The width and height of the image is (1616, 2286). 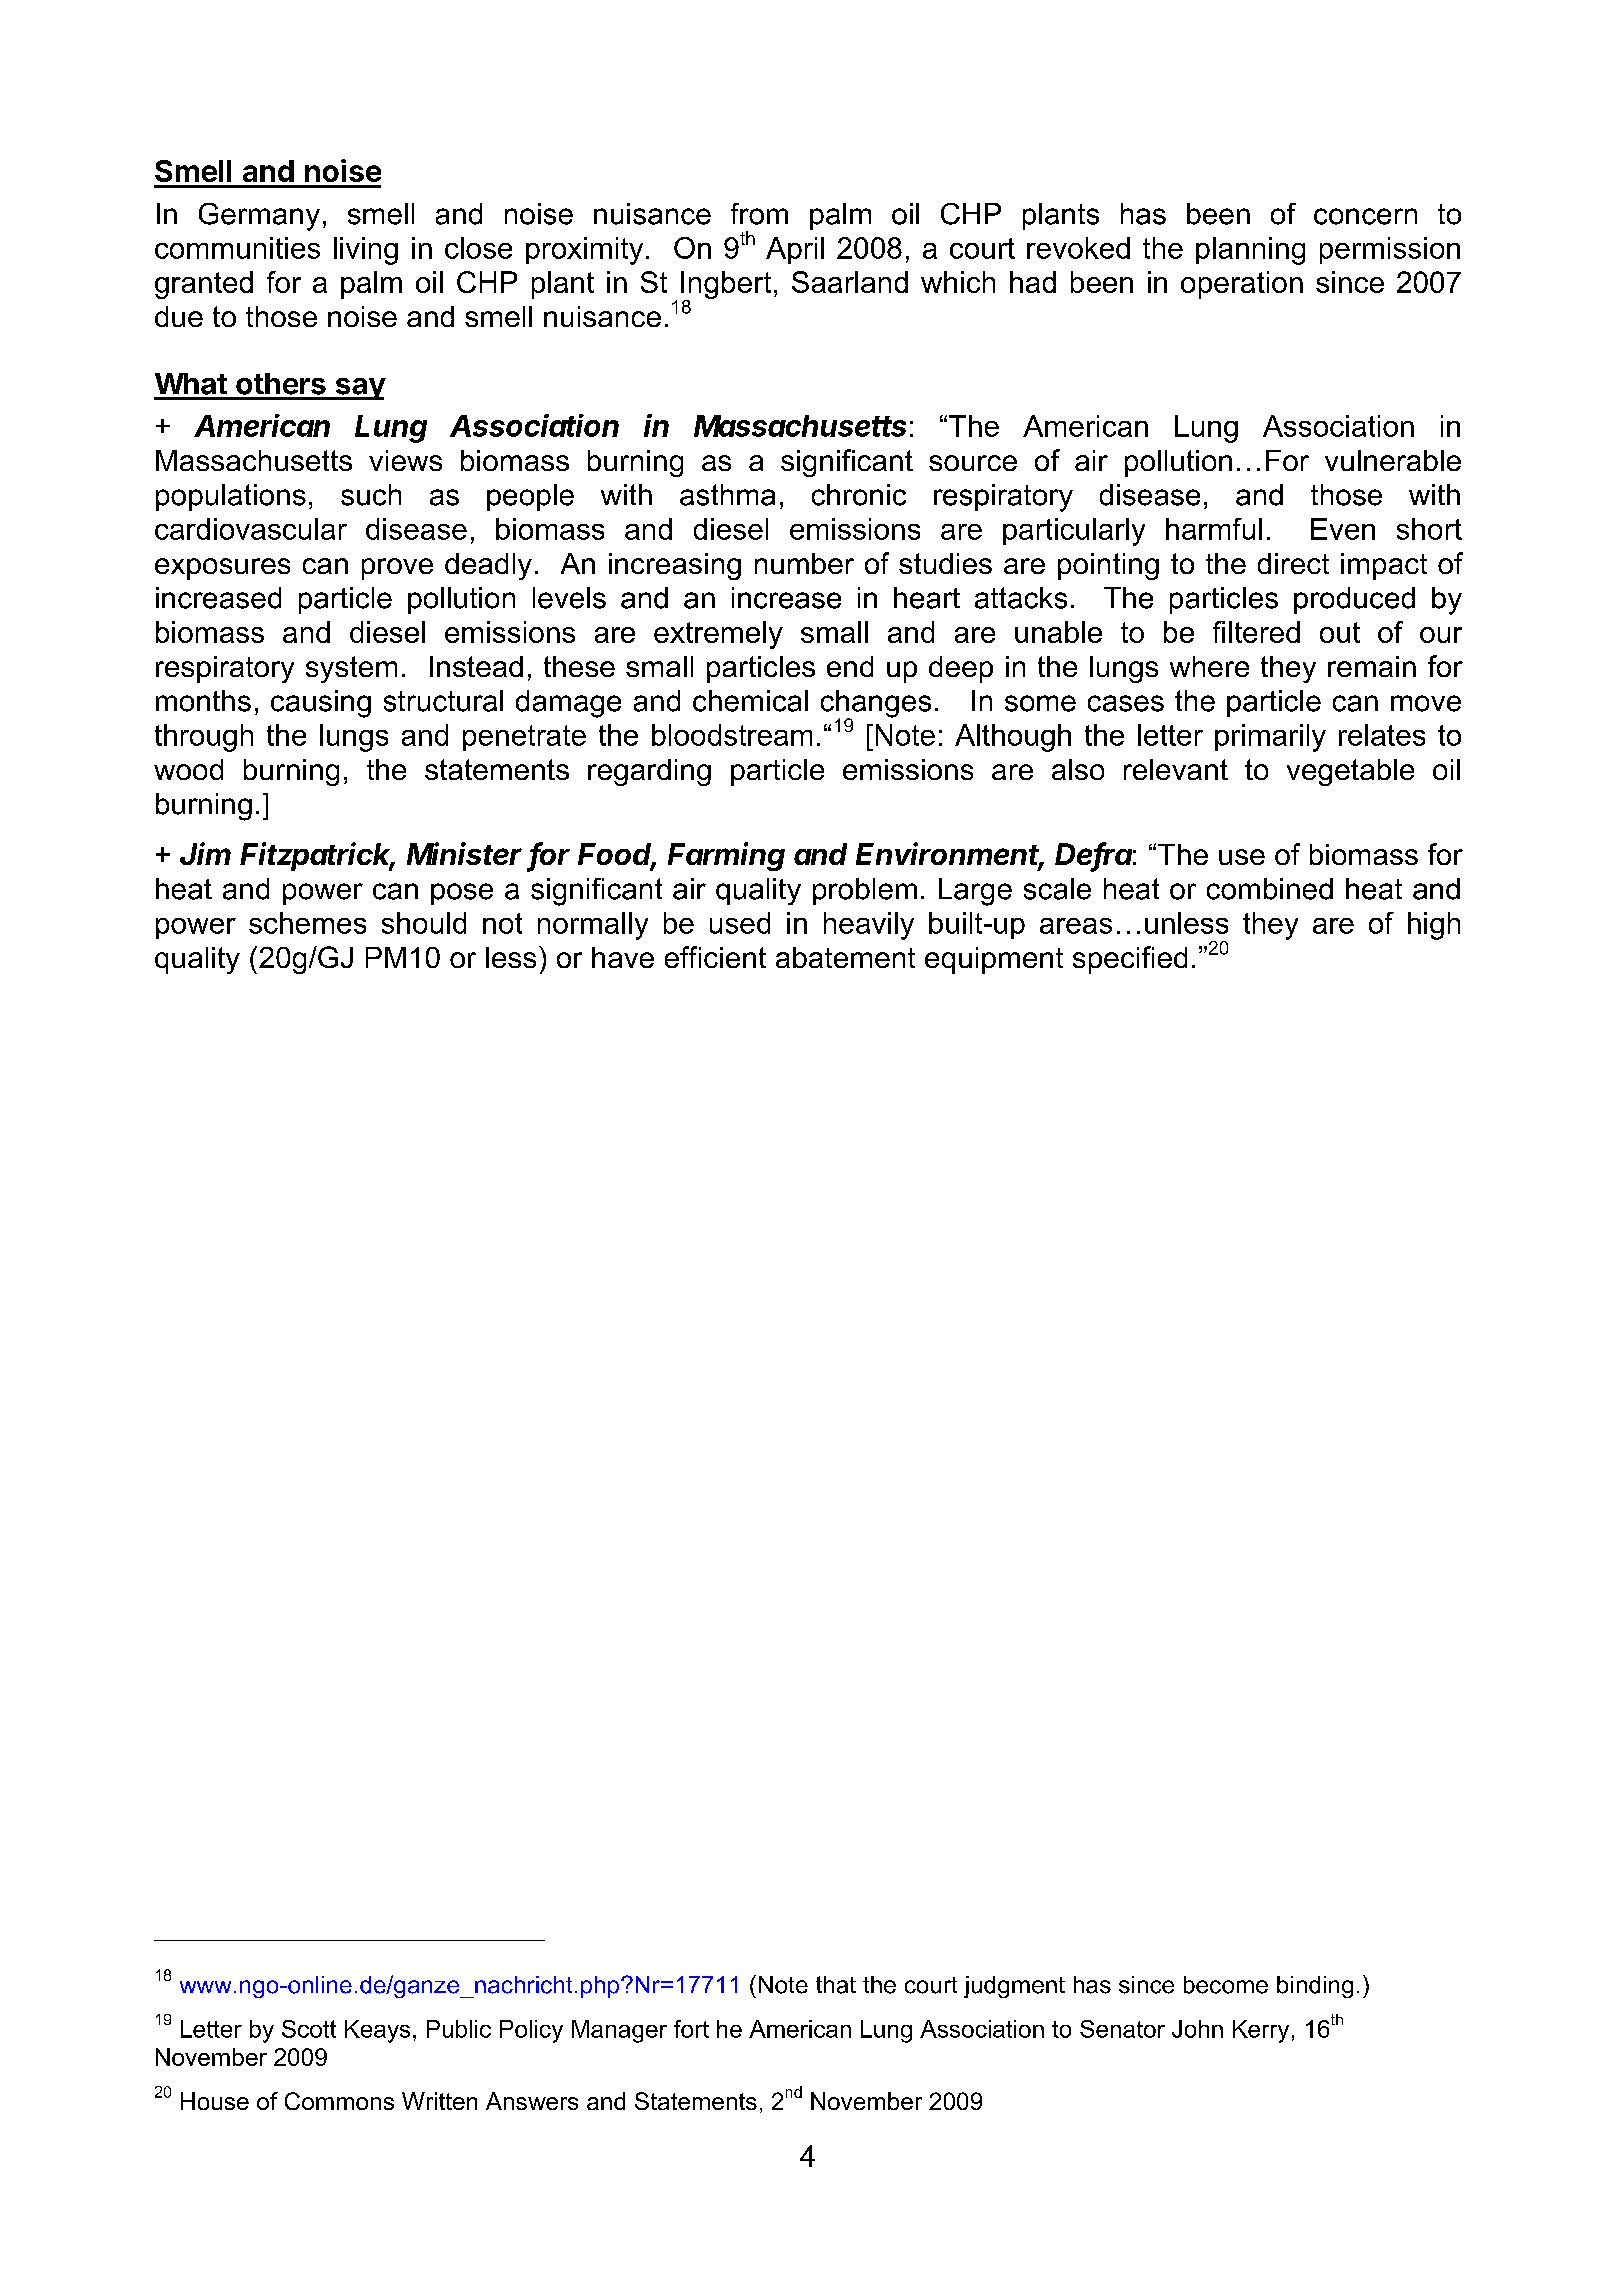 What do you see at coordinates (691, 2029) in the image?
I see `fort` at bounding box center [691, 2029].
